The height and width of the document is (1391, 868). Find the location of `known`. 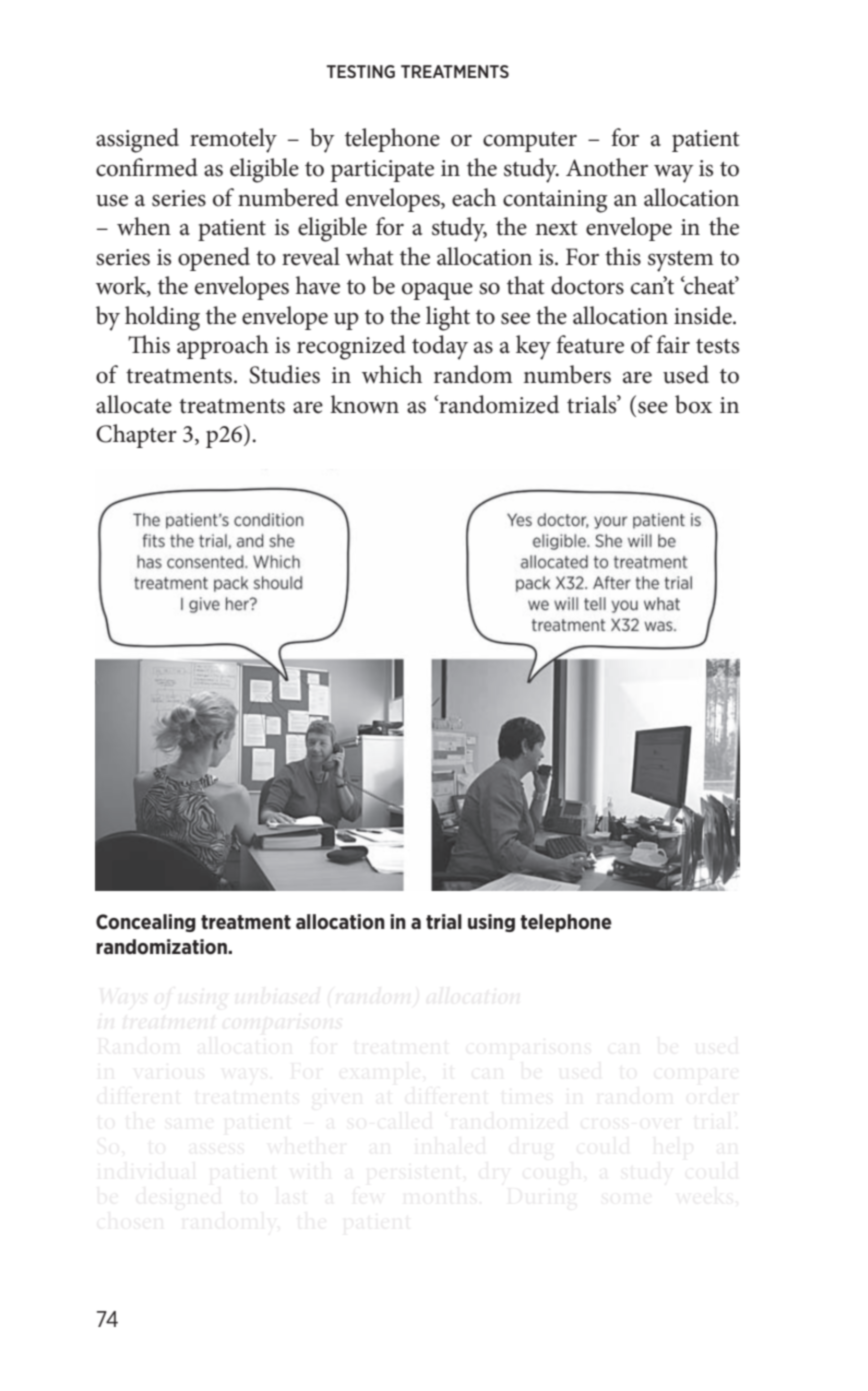

known is located at coordinates (364, 404).
